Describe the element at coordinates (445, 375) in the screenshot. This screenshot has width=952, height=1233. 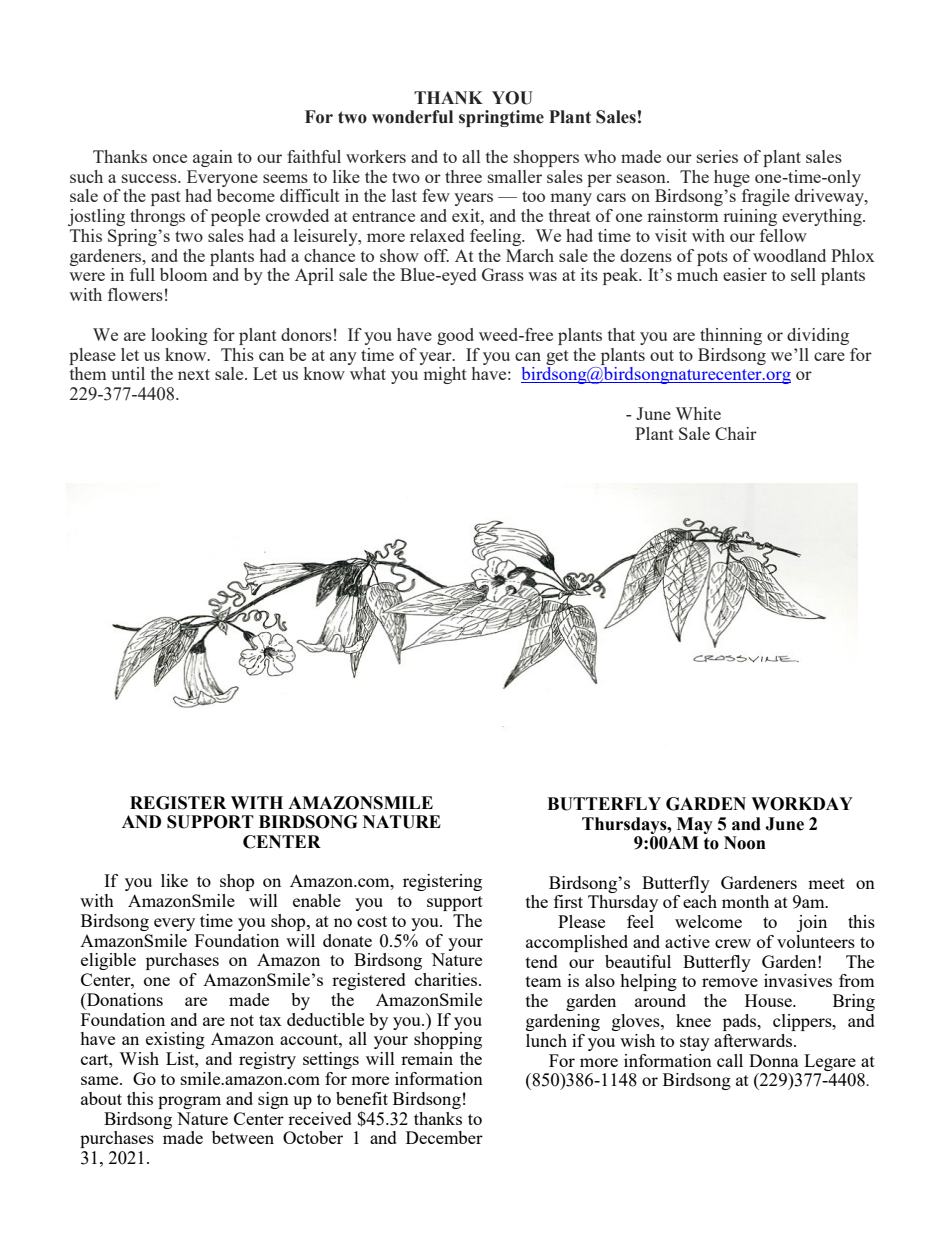
I see `might` at that location.
